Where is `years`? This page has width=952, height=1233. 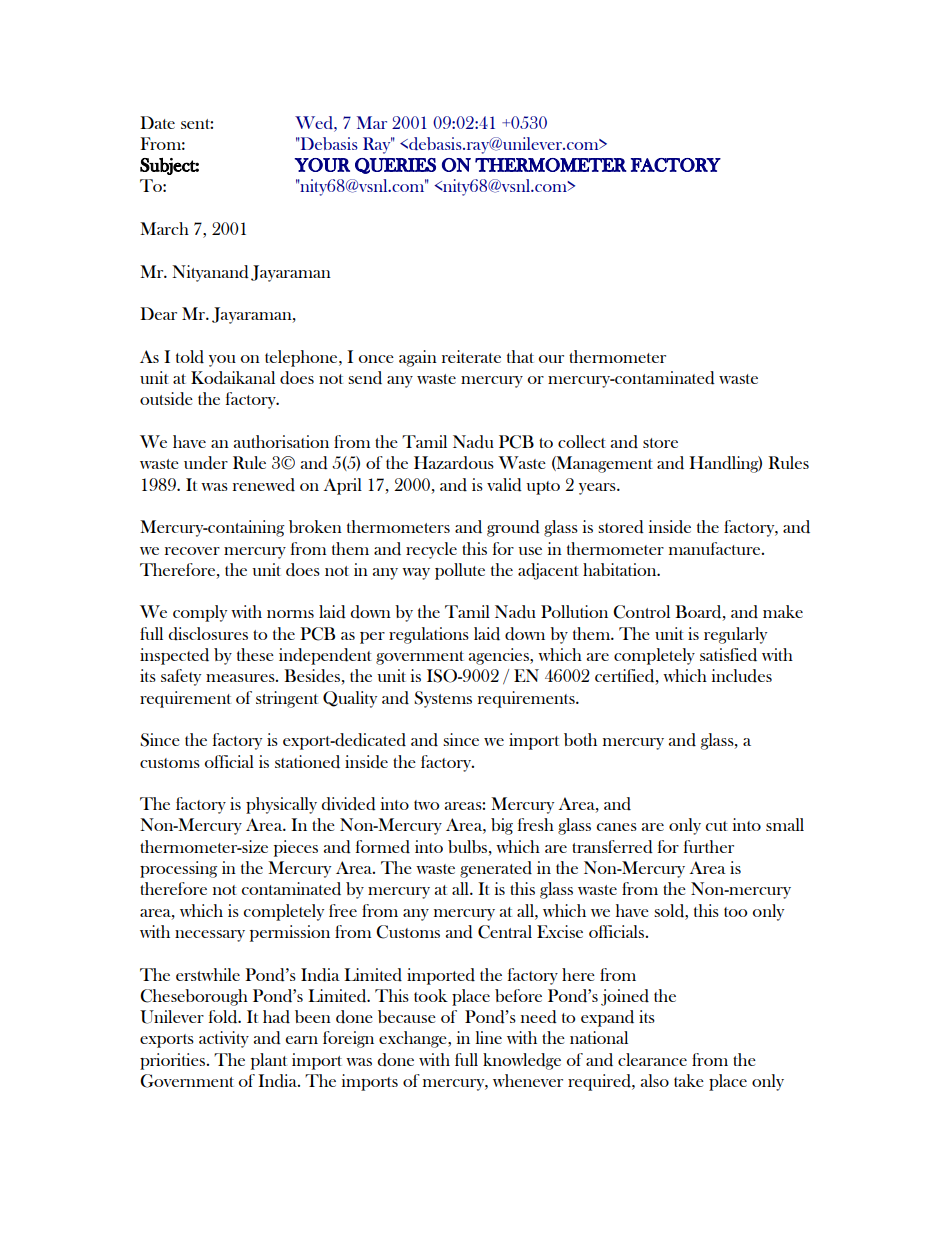 years is located at coordinates (598, 489).
